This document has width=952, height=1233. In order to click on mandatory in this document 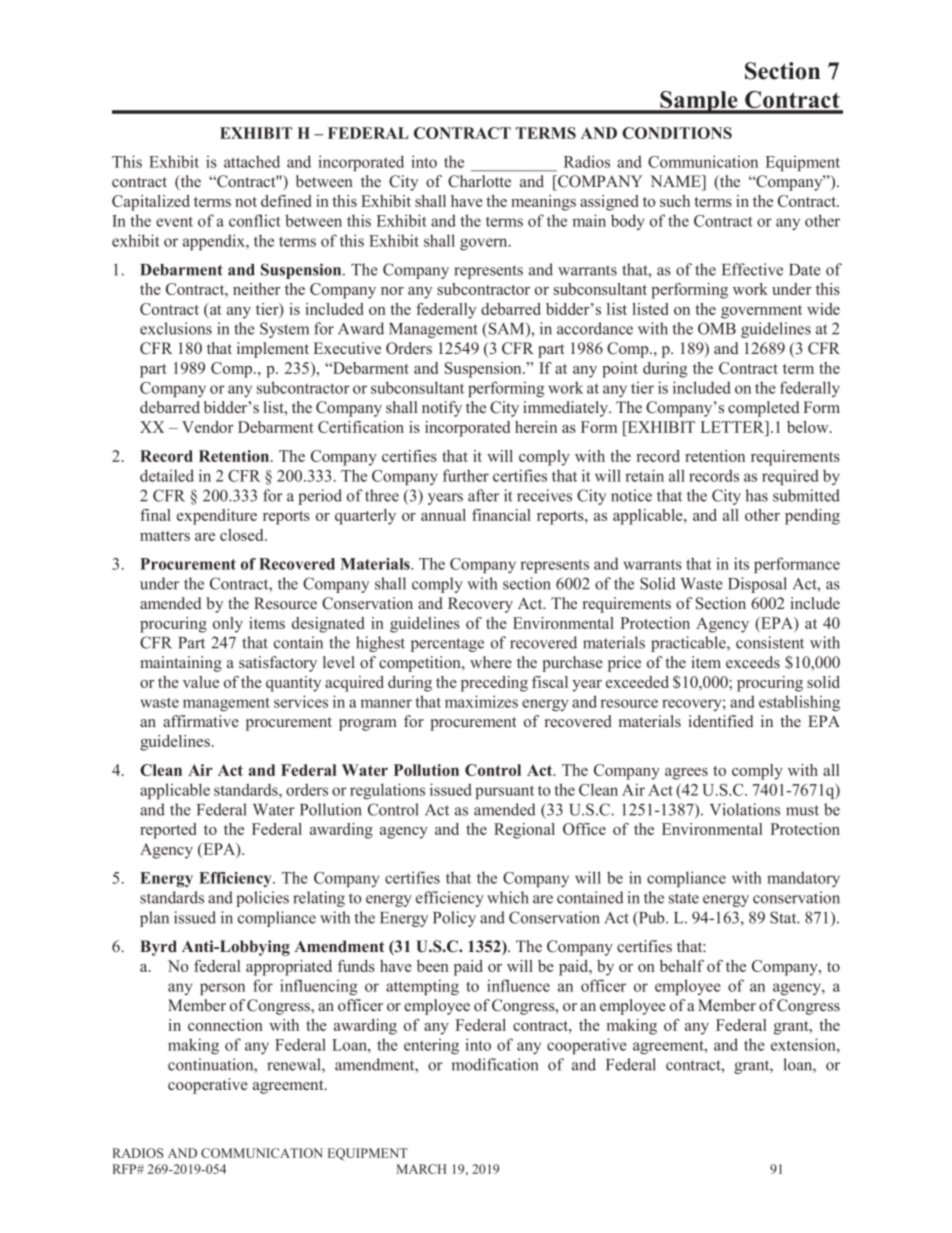, I will do `click(803, 879)`.
